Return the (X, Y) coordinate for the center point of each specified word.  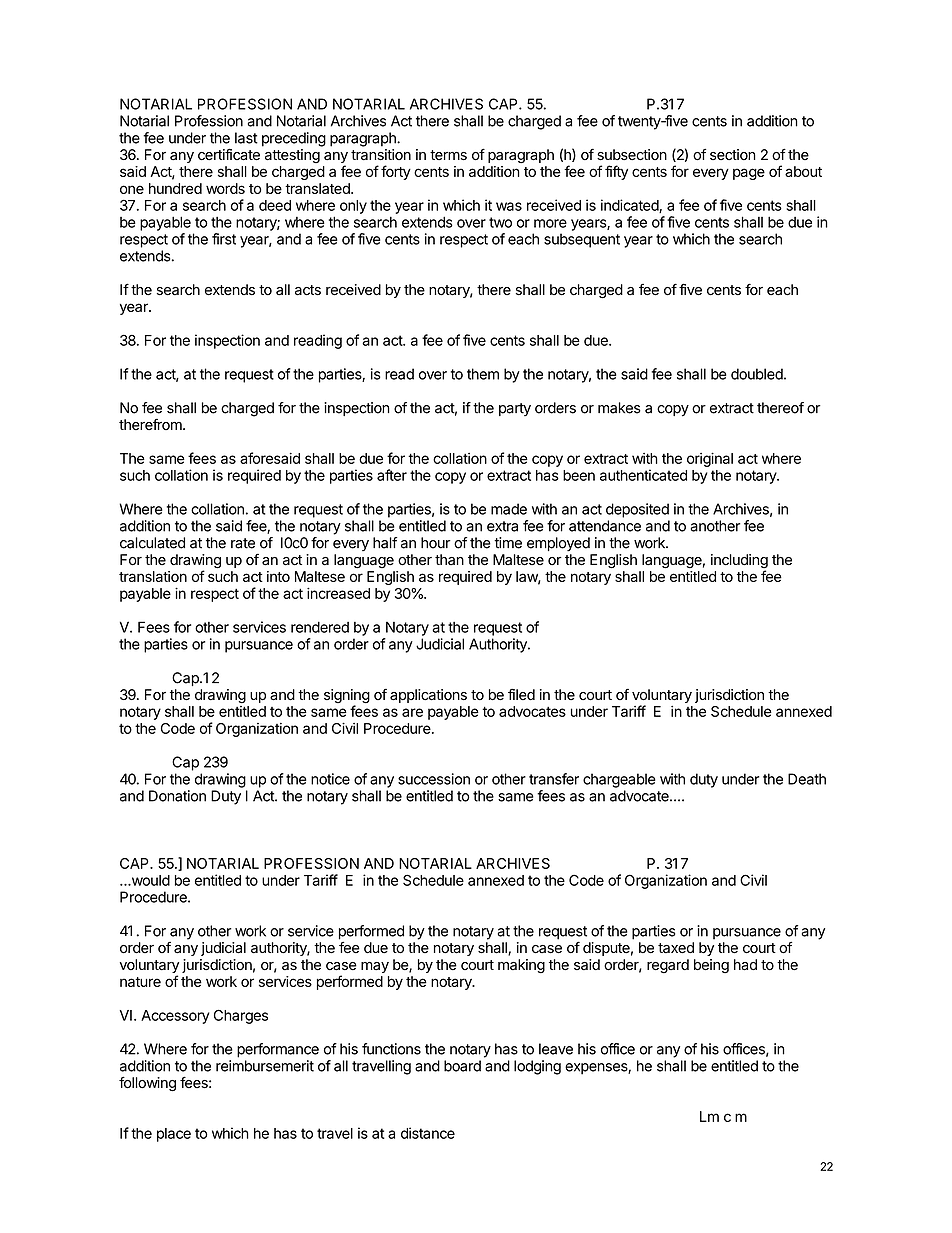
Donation (177, 796)
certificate (229, 154)
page (749, 174)
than (449, 559)
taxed (676, 948)
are (412, 712)
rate (243, 543)
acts (308, 290)
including (739, 562)
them (483, 374)
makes (619, 408)
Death (807, 779)
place (174, 1135)
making (521, 966)
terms (448, 155)
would (149, 880)
